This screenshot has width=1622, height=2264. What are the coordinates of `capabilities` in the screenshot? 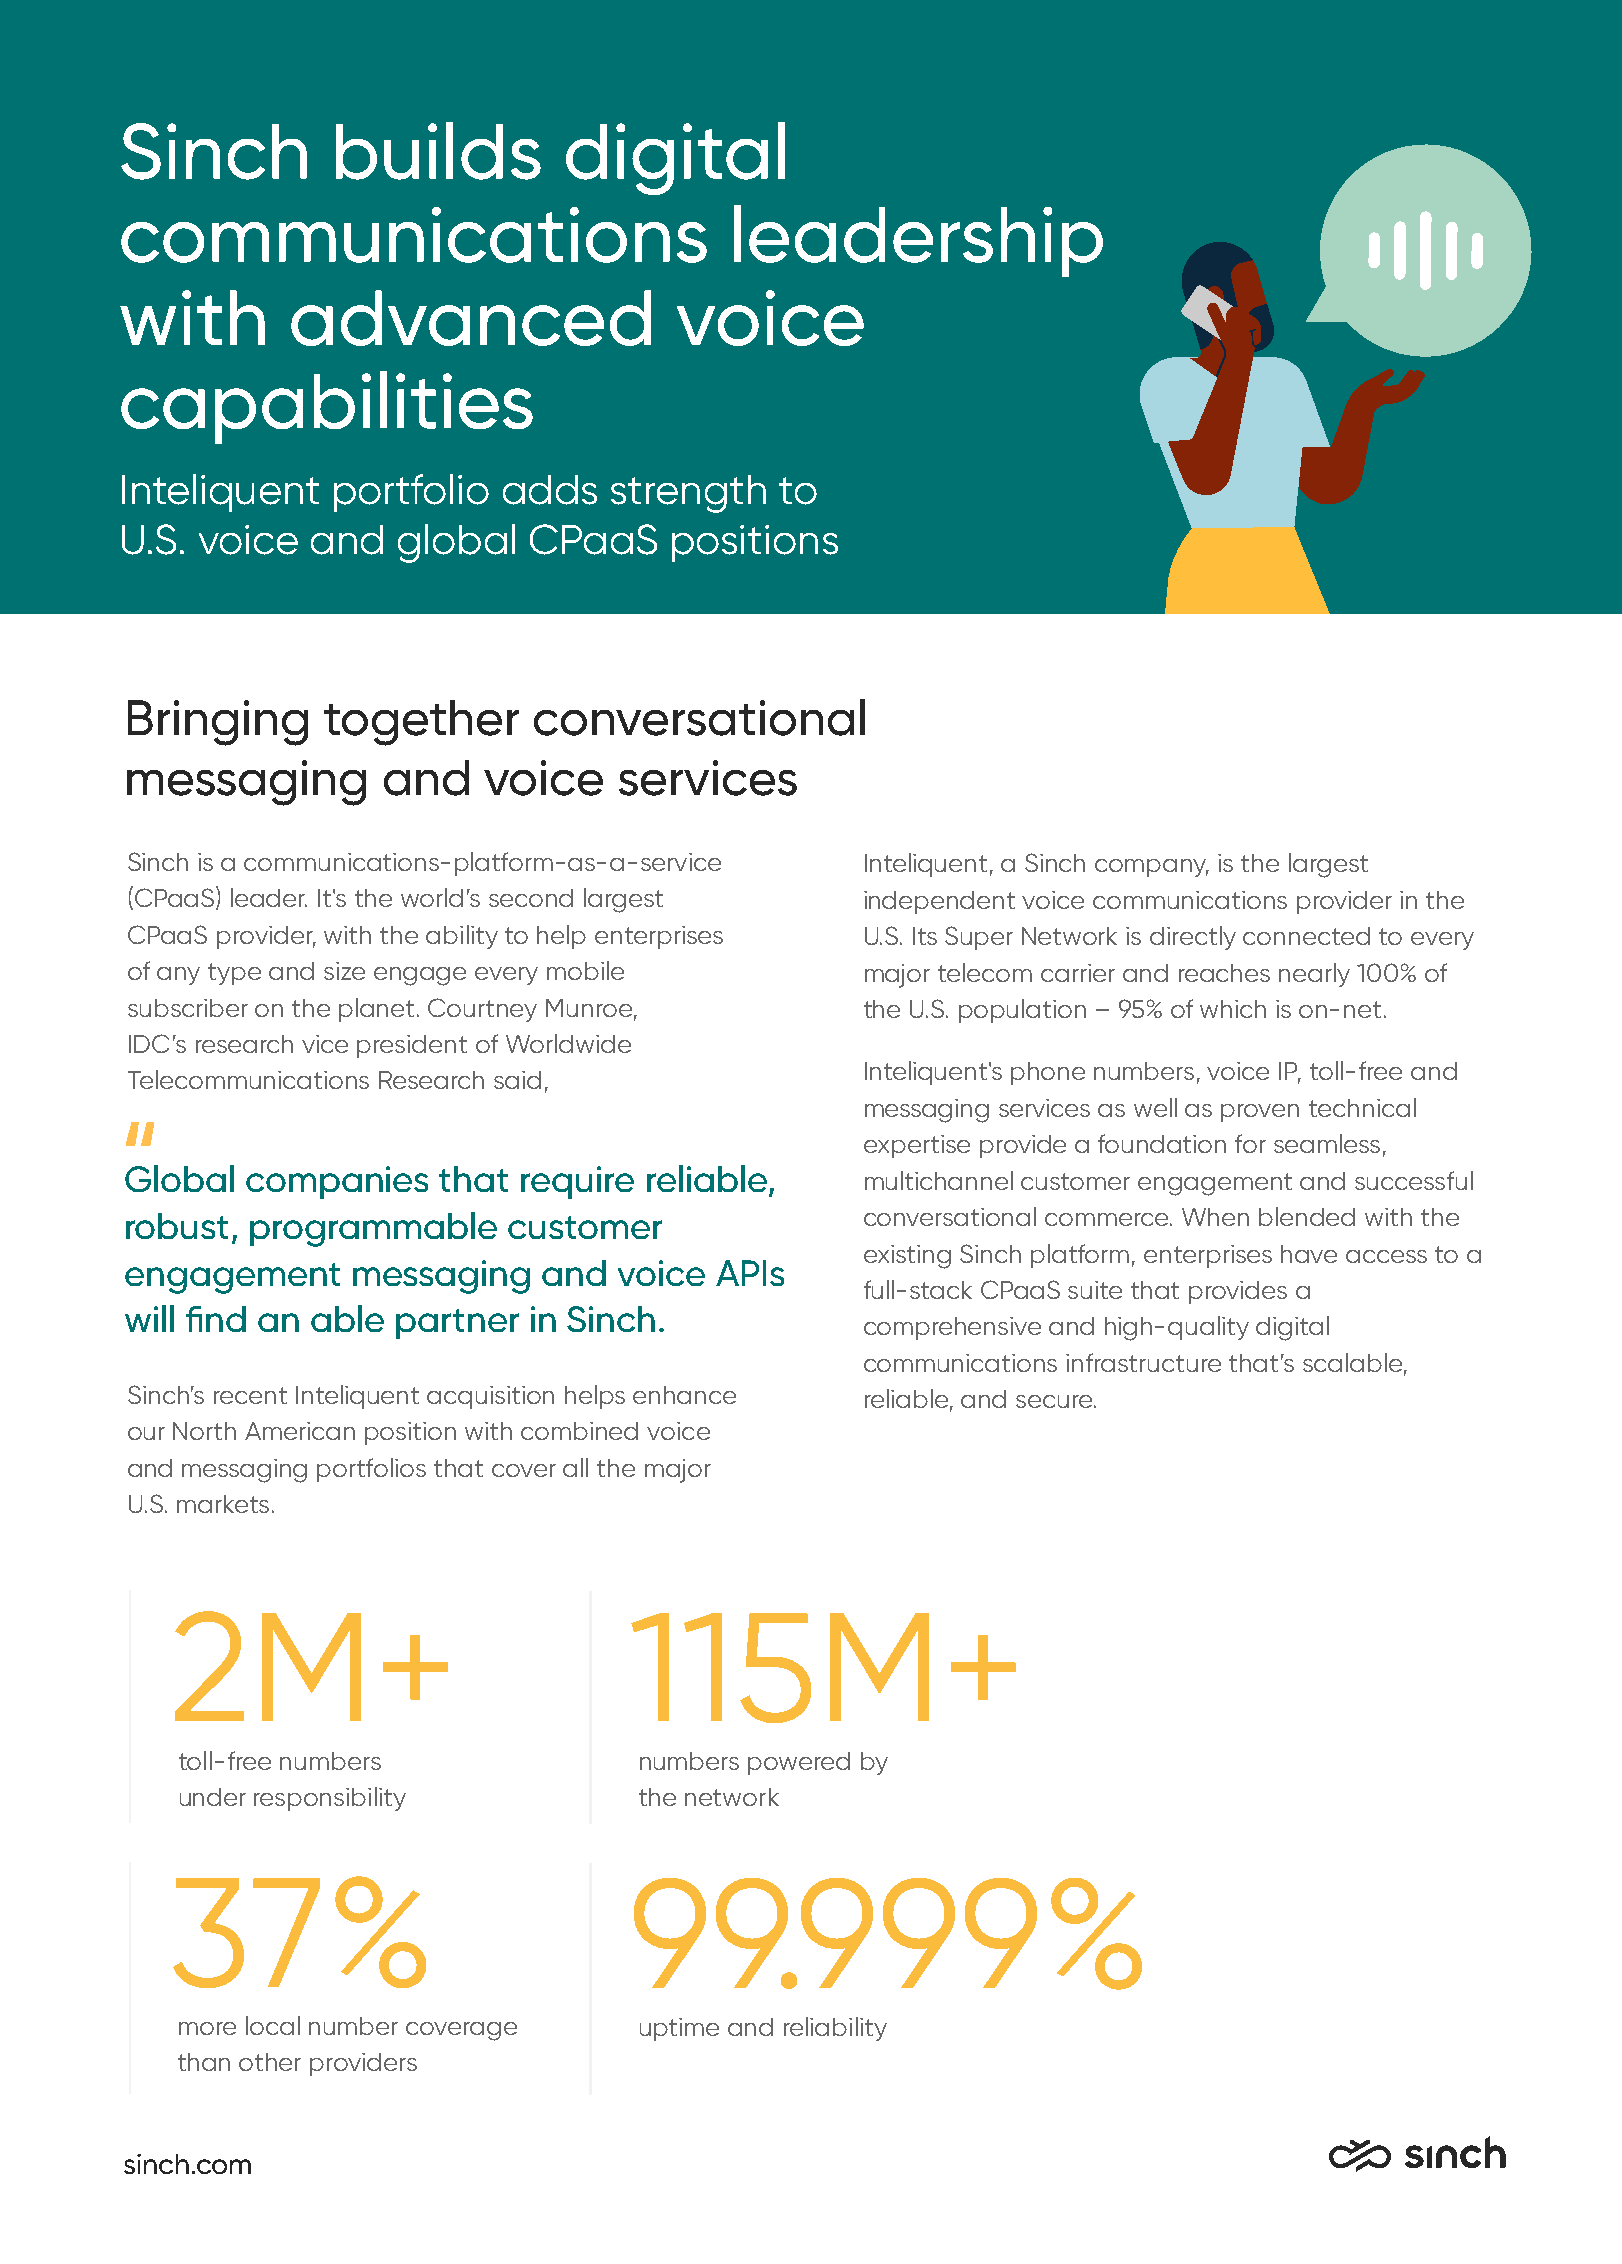 It's located at (327, 407).
